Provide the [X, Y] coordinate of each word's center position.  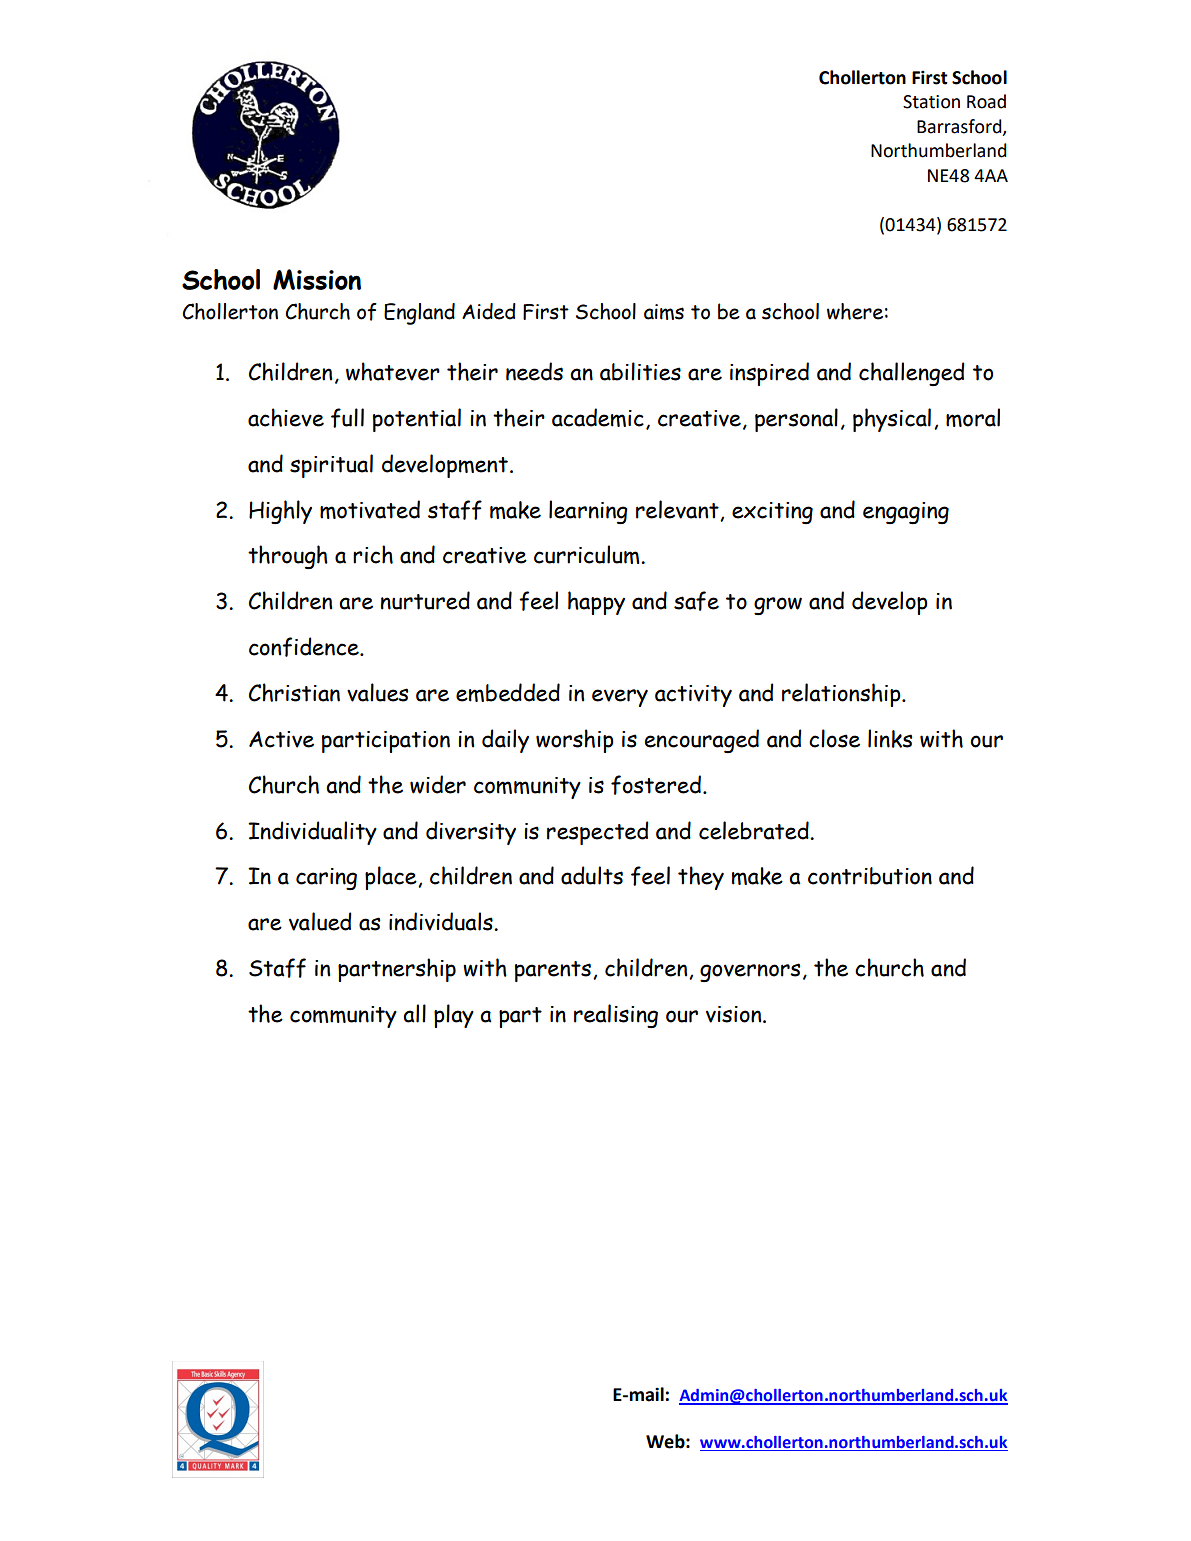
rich [373, 554]
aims [664, 312]
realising [616, 1016]
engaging [906, 513]
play [454, 1016]
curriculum [588, 554]
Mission [317, 279]
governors [750, 972]
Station [931, 102]
